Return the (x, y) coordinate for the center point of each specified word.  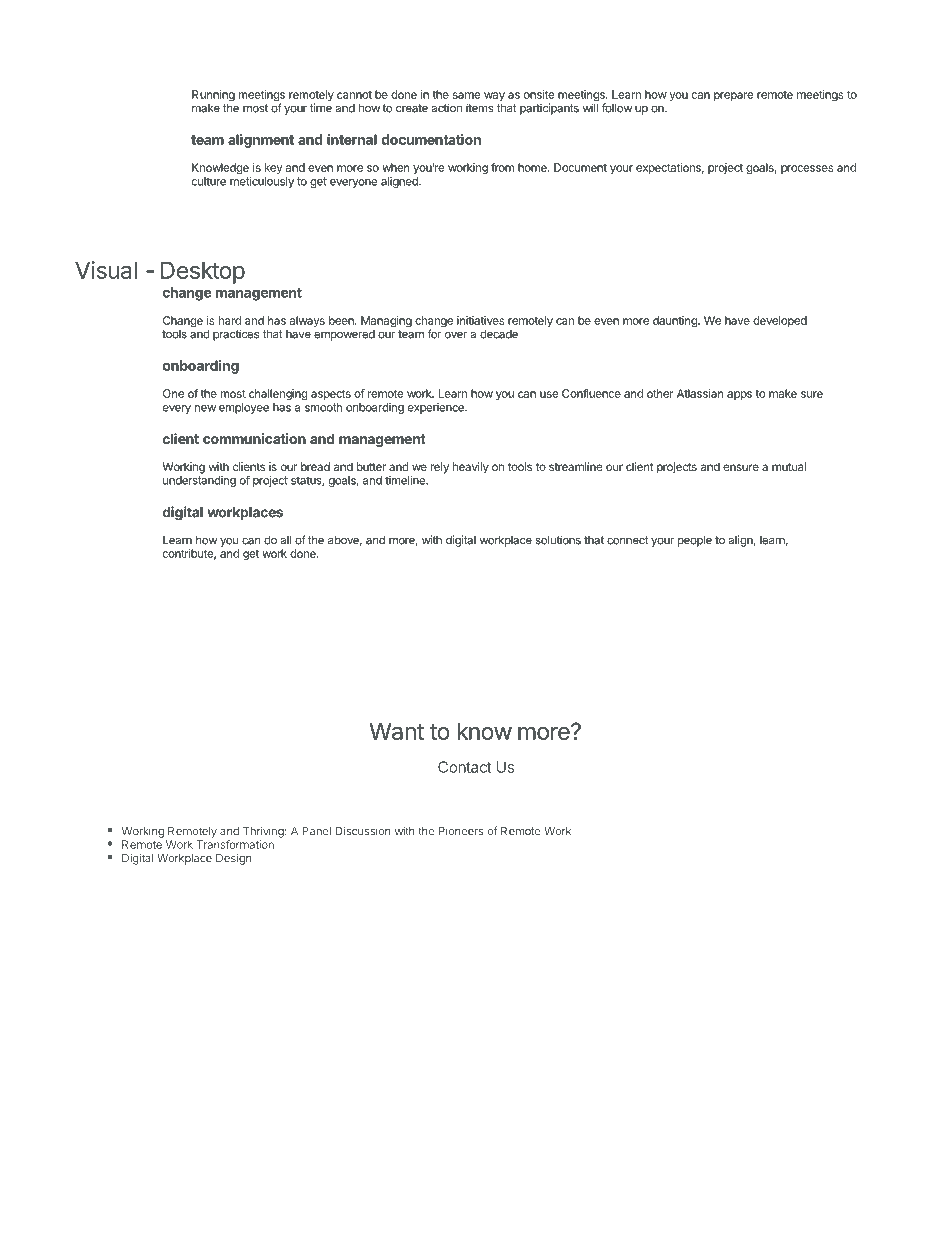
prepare (734, 96)
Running (213, 97)
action (447, 108)
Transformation (235, 844)
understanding (199, 481)
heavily (471, 468)
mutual (789, 466)
